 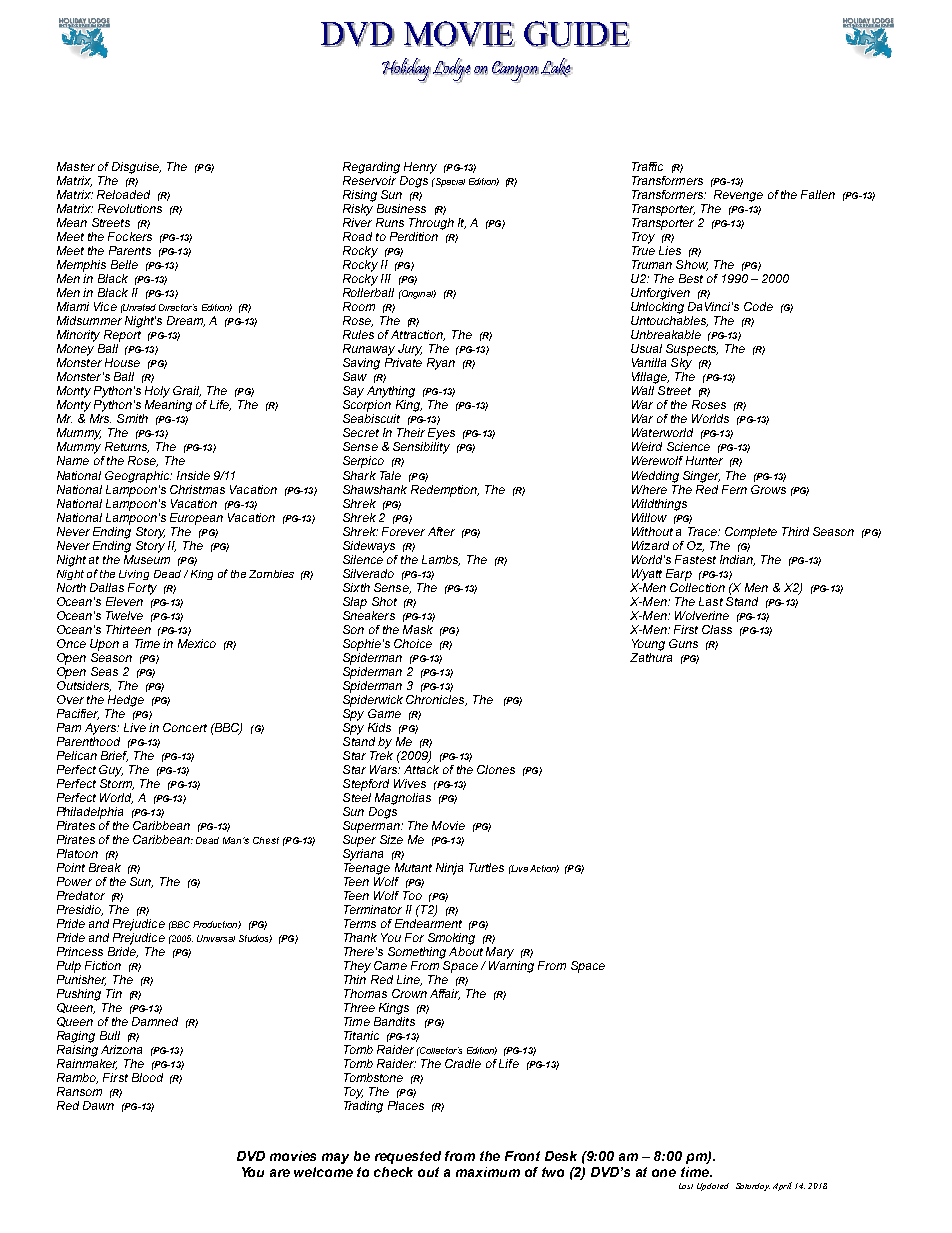 What do you see at coordinates (142, 589) in the screenshot?
I see `Forty` at bounding box center [142, 589].
